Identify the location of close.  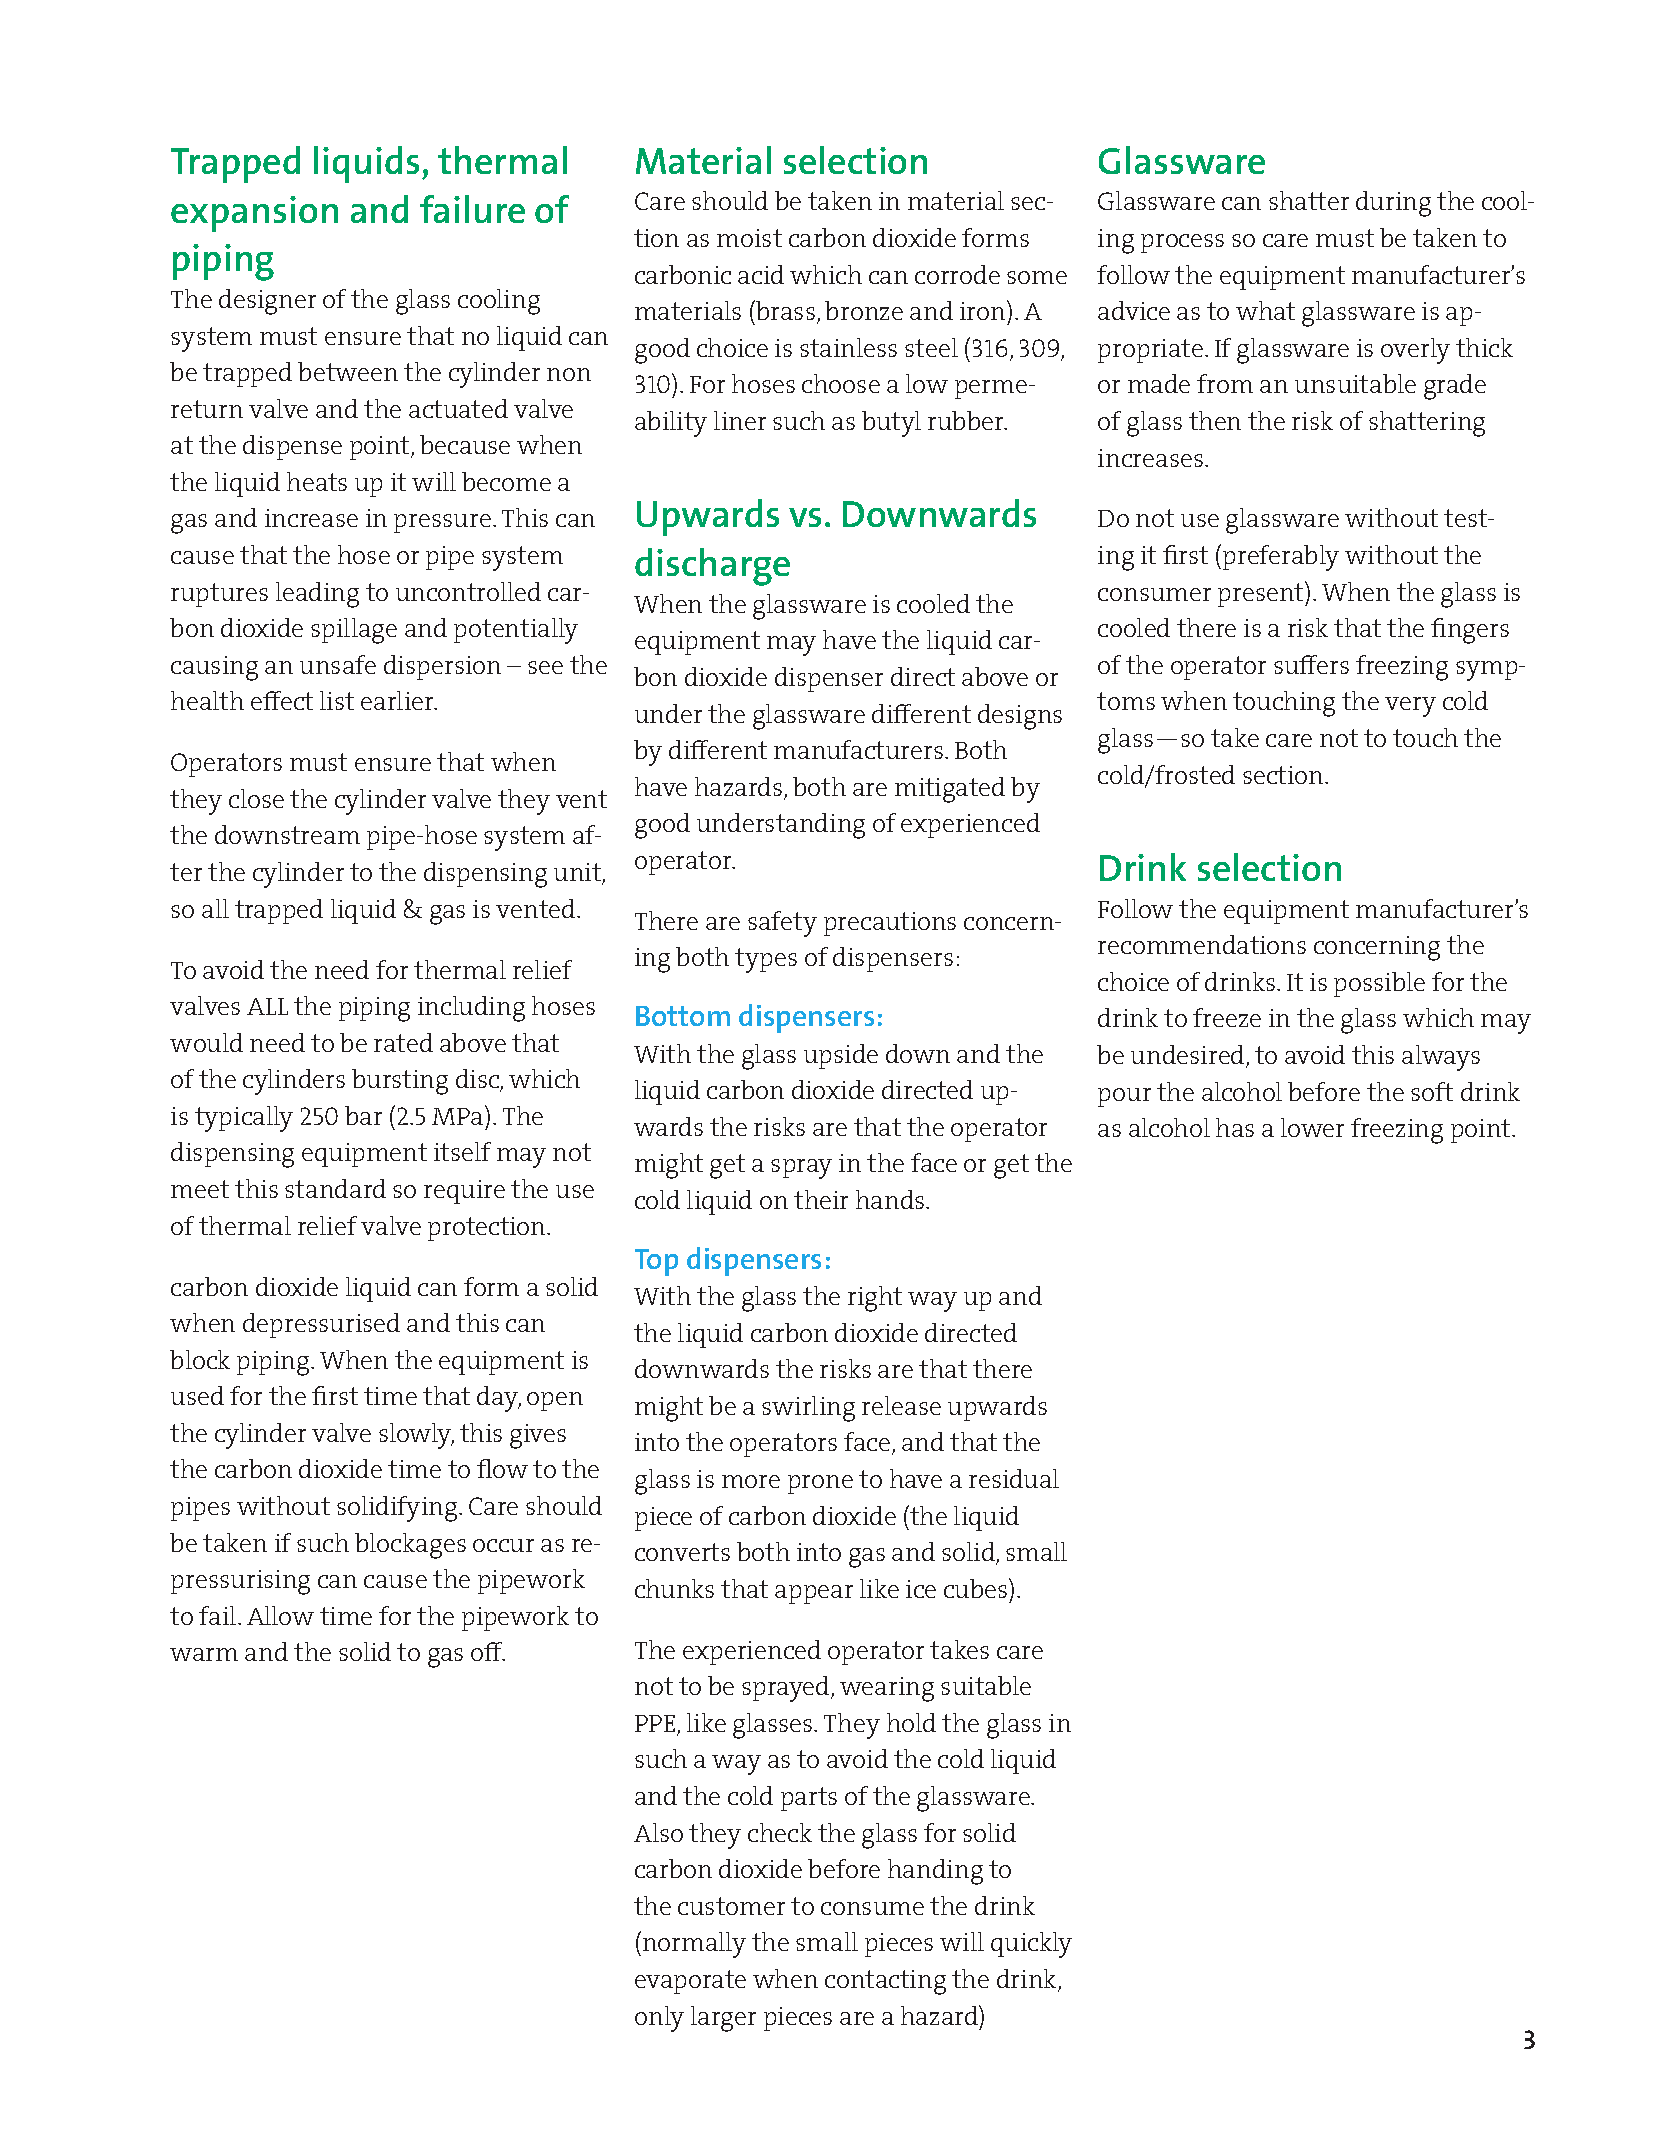
(256, 798).
